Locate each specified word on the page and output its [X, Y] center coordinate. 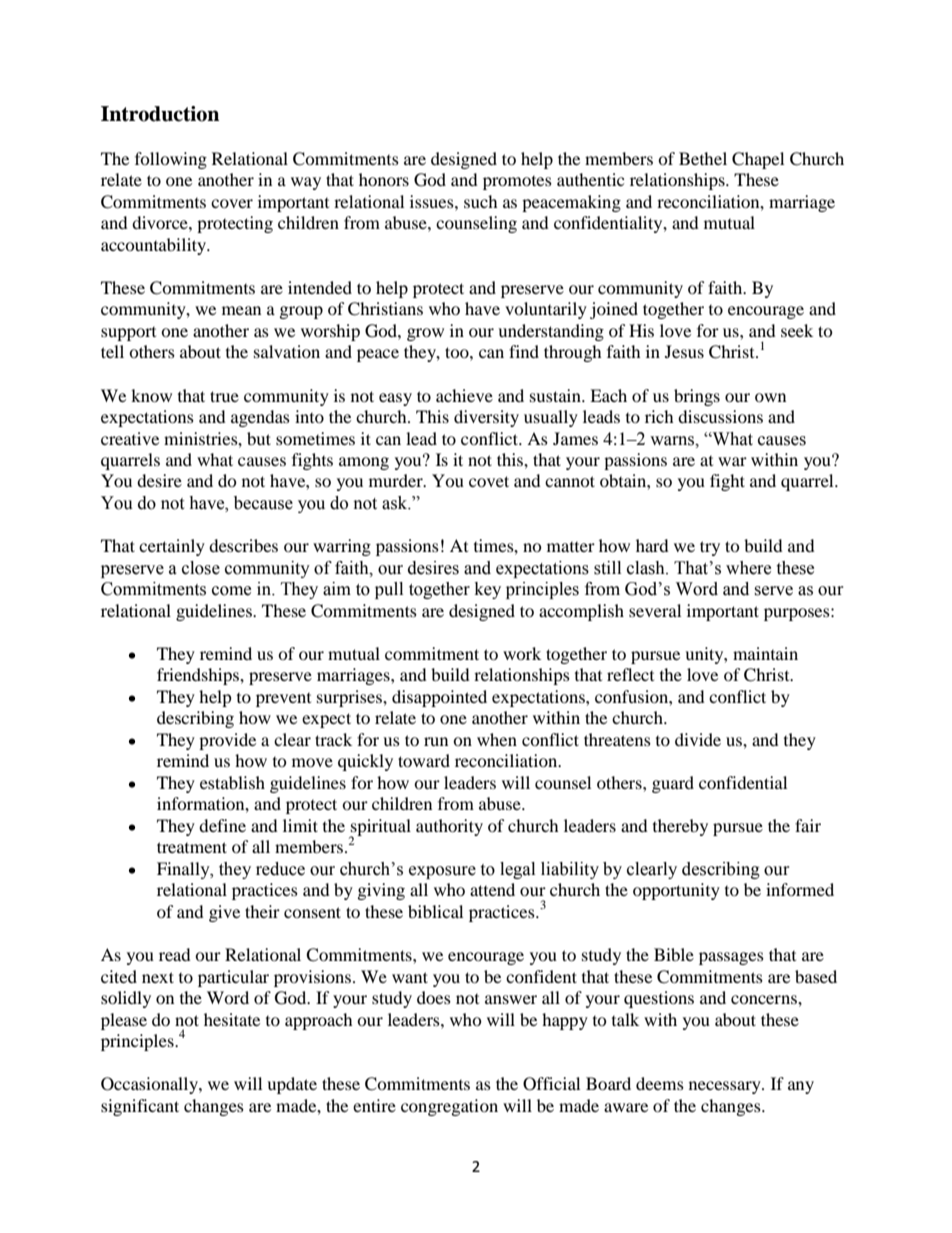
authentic [590, 179]
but [259, 438]
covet [489, 481]
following [171, 160]
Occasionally [150, 1085]
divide [698, 739]
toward [424, 760]
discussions [720, 416]
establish [232, 782]
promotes [517, 183]
